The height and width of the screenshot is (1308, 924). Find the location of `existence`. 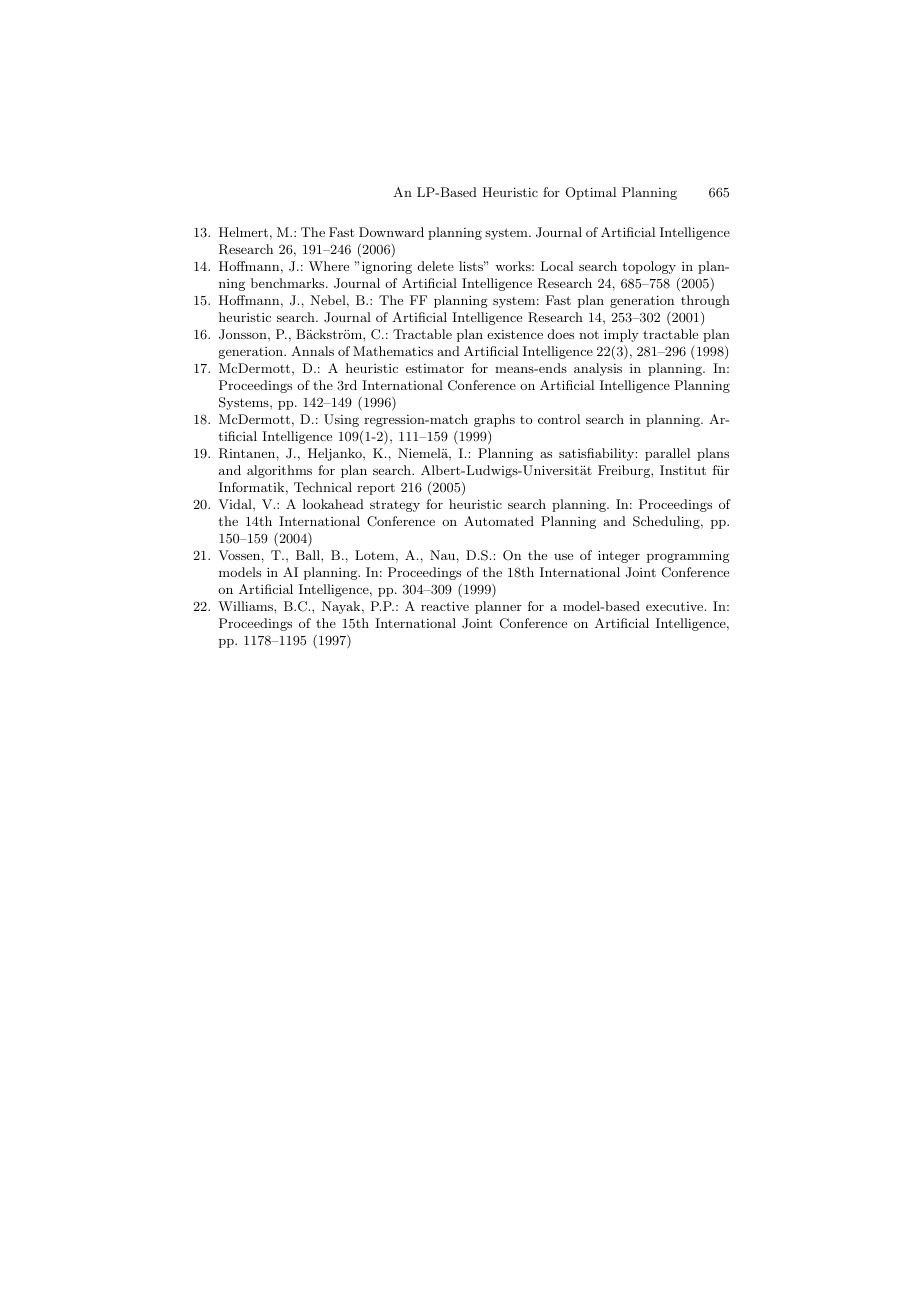

existence is located at coordinates (515, 334).
